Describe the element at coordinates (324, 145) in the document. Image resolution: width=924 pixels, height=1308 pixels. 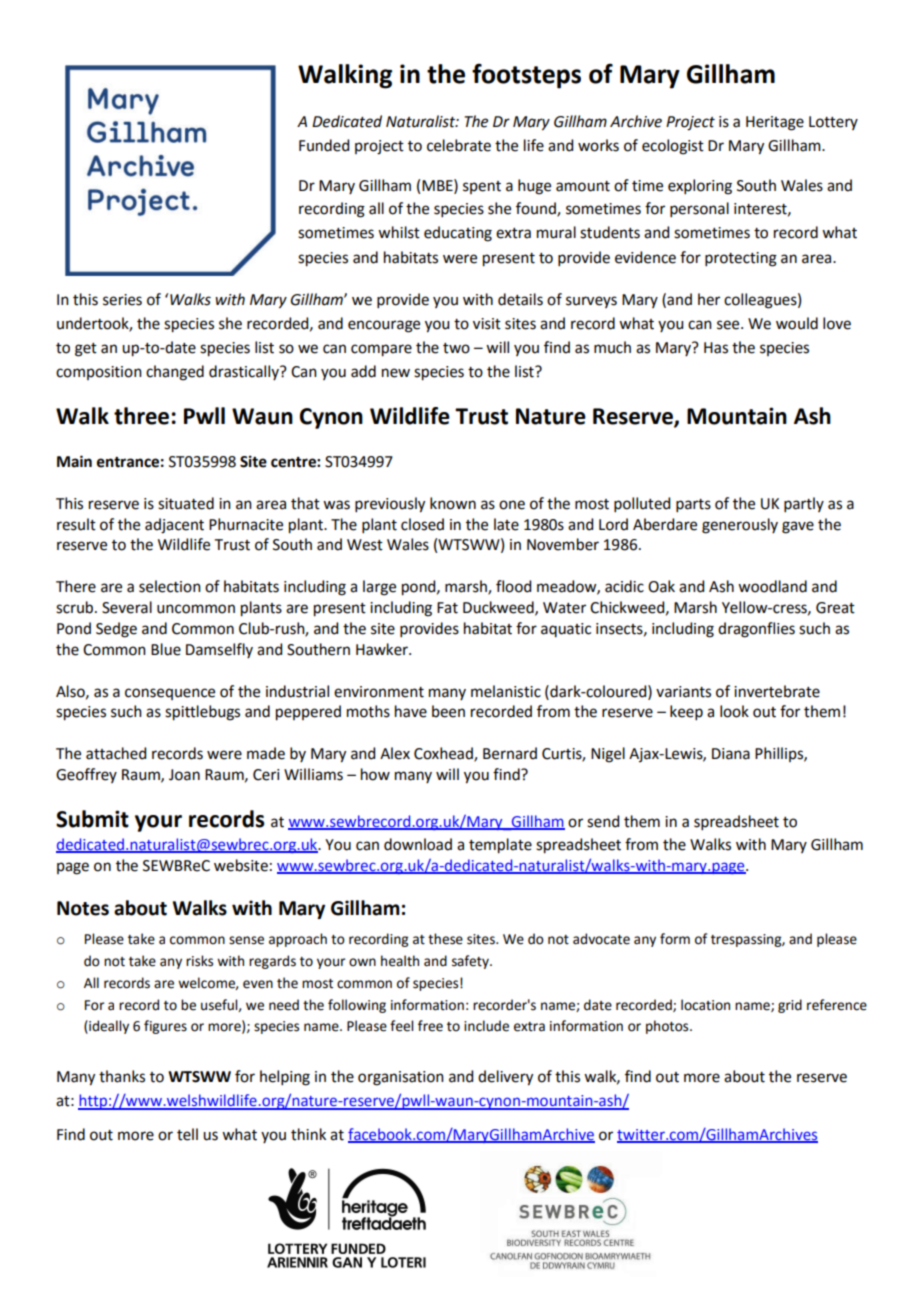
I see `Funded` at that location.
